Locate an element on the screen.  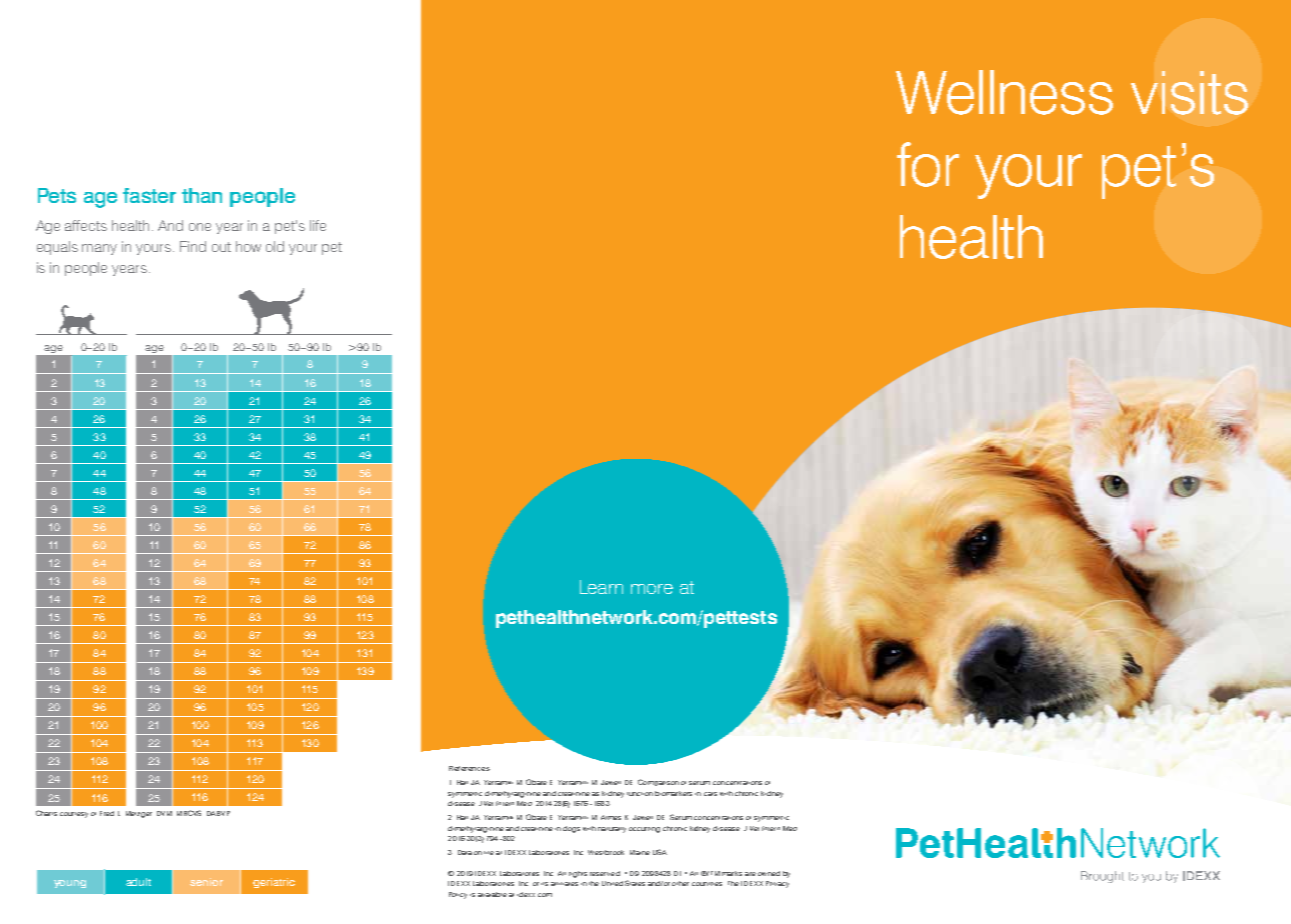
Wellness is located at coordinates (1004, 92).
